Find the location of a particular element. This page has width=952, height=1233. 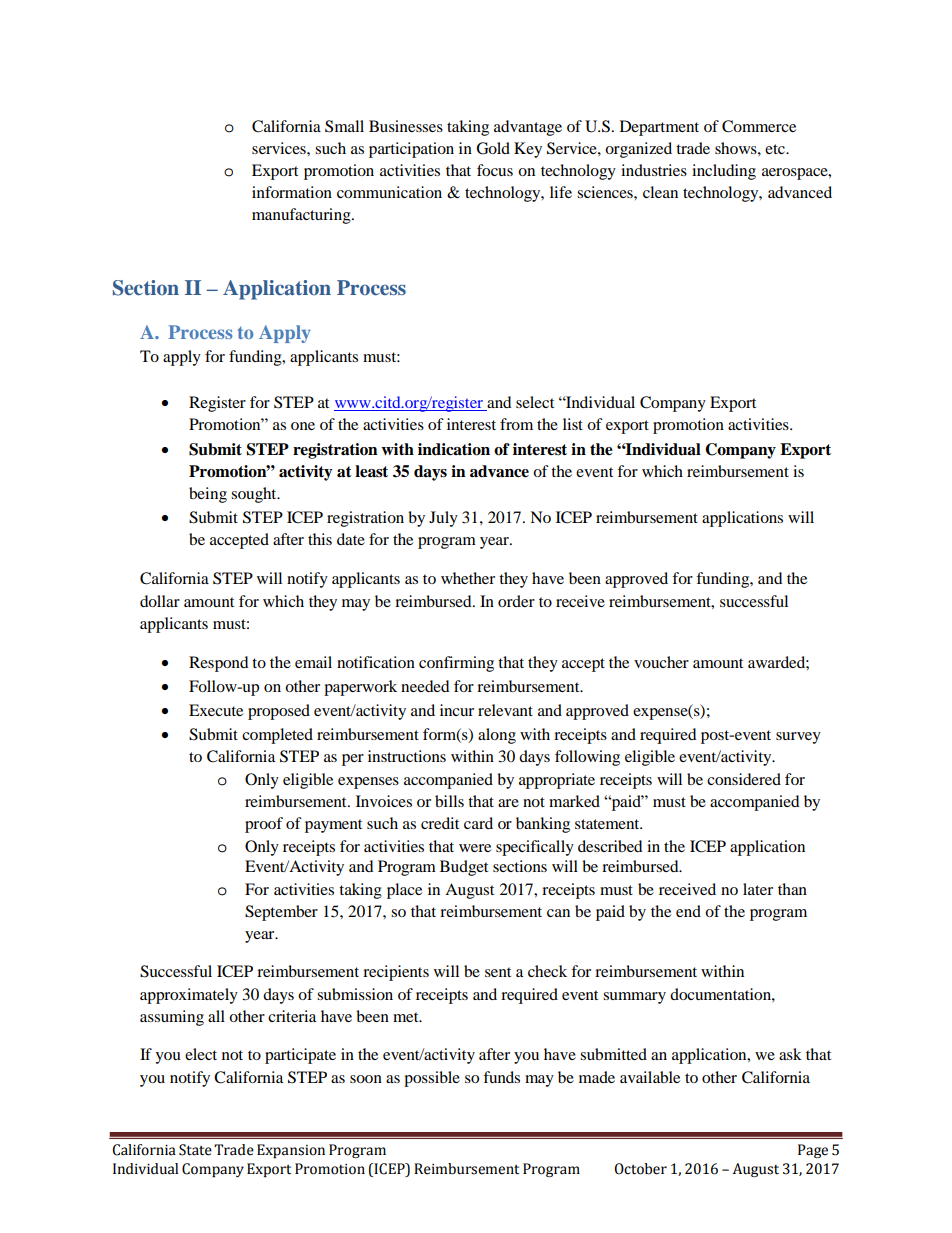

funds is located at coordinates (501, 1077).
